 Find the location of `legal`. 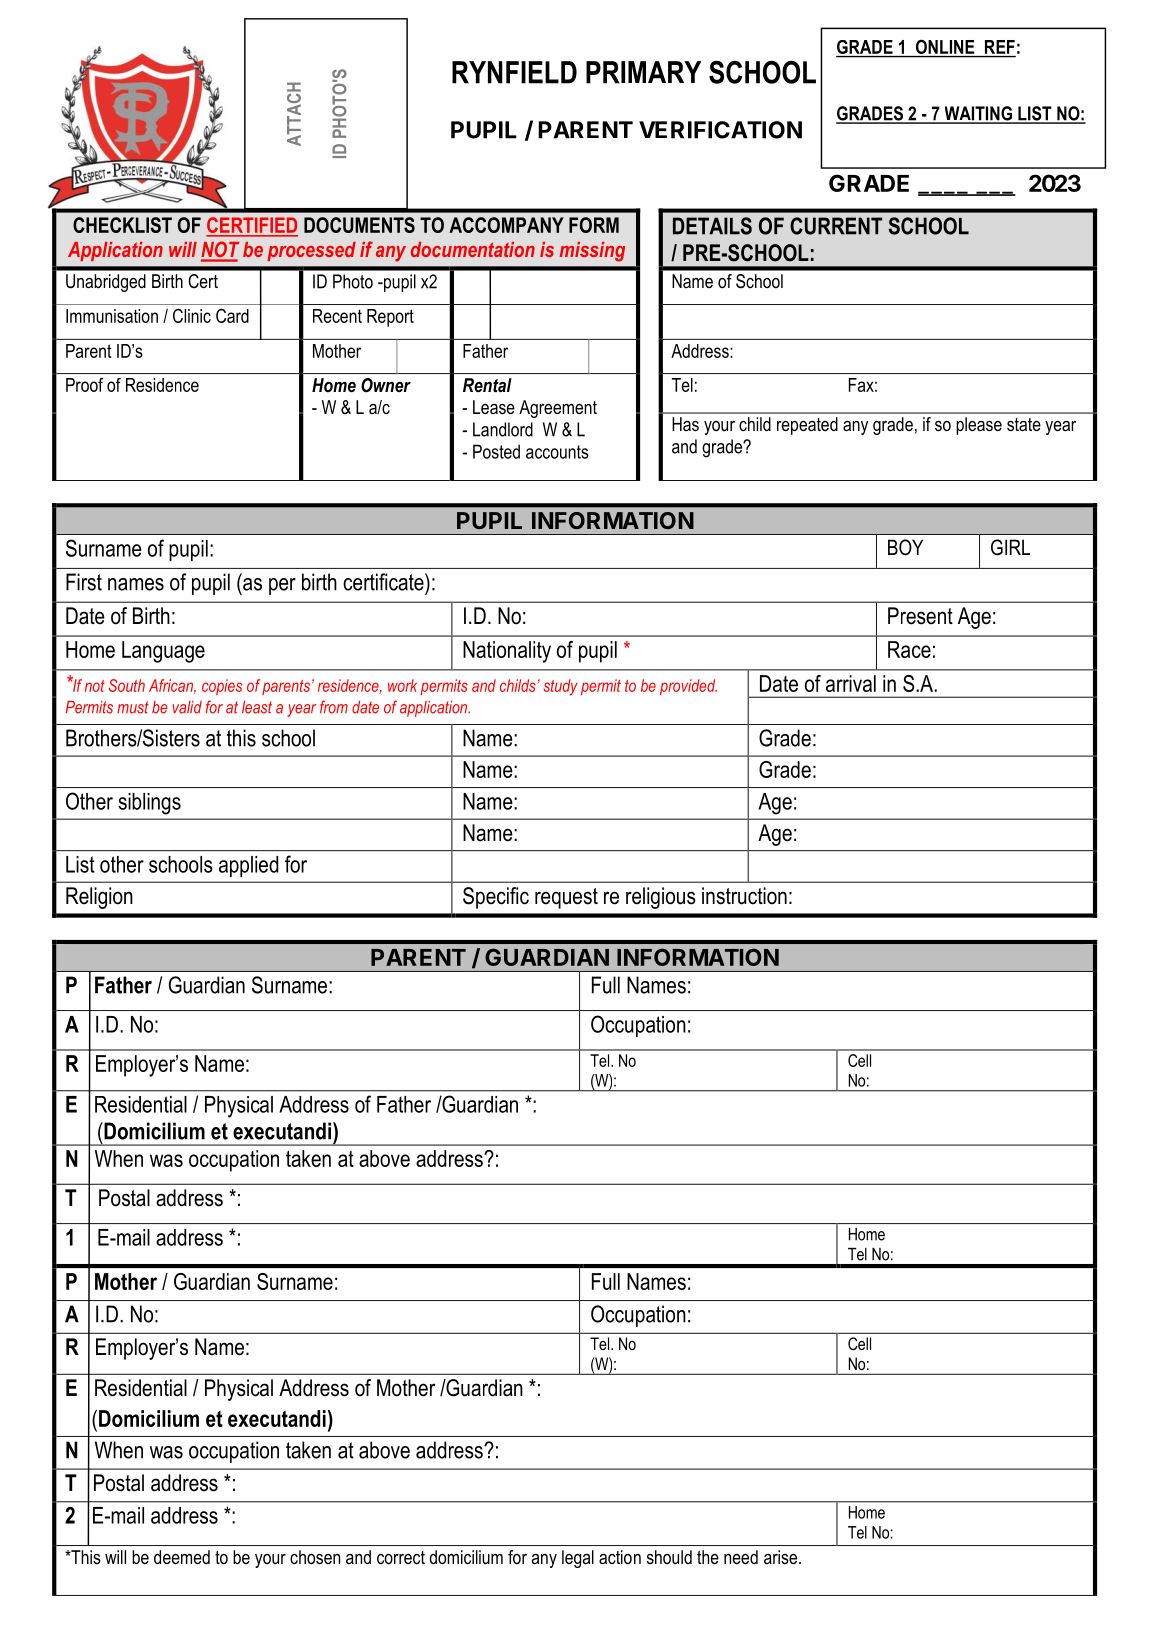

legal is located at coordinates (578, 1559).
